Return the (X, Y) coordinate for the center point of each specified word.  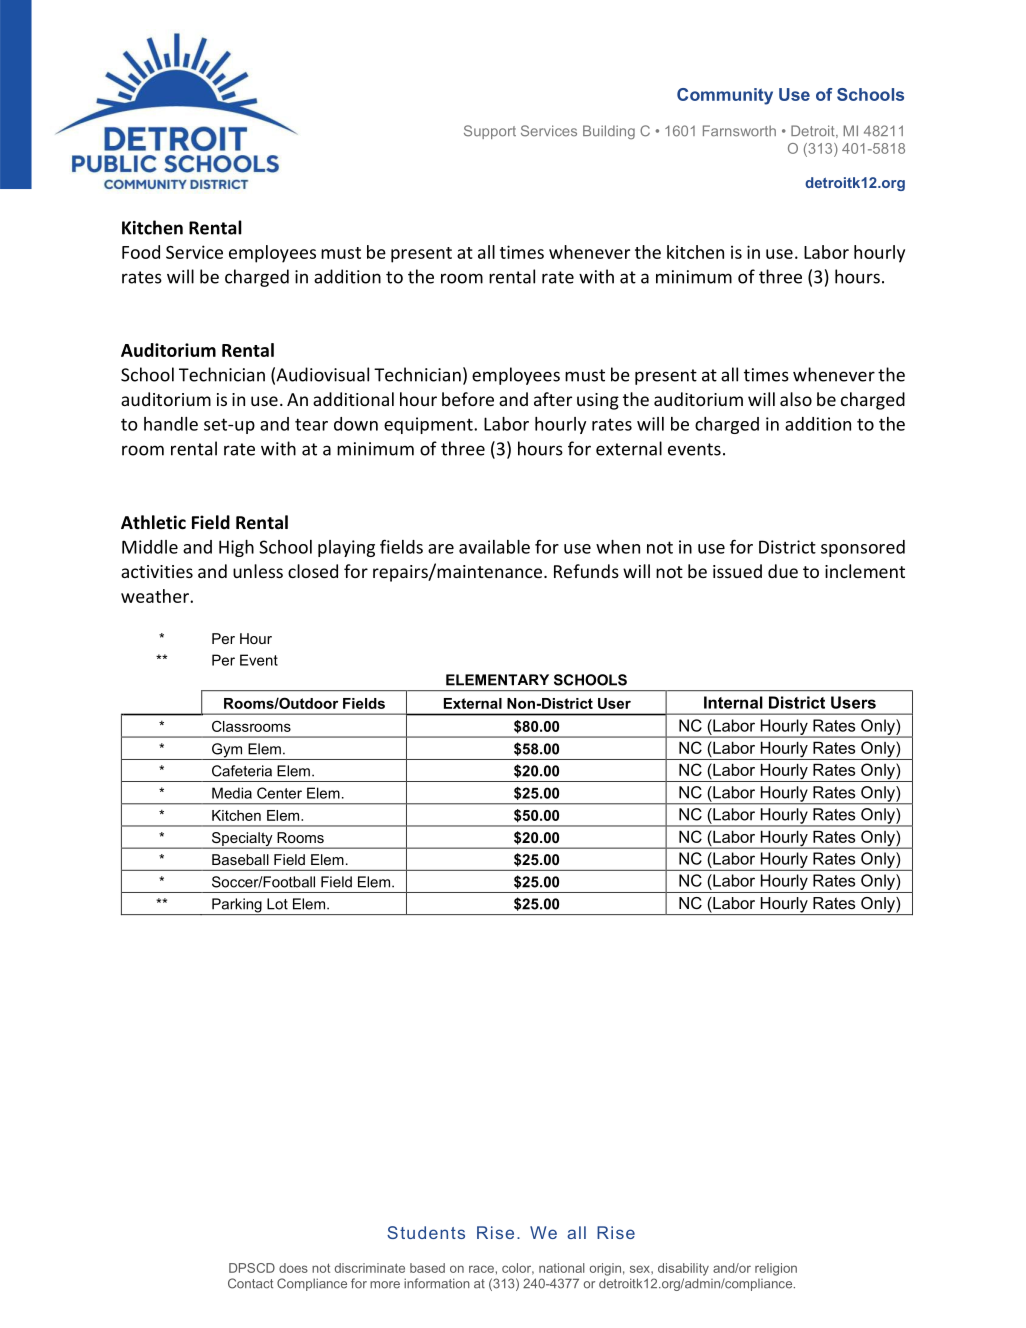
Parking (237, 906)
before (468, 399)
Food (141, 252)
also (796, 399)
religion (776, 1269)
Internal (733, 702)
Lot (277, 904)
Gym (227, 751)
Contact (250, 1283)
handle (171, 424)
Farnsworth (739, 131)
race (481, 1269)
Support (490, 132)
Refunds (586, 571)
